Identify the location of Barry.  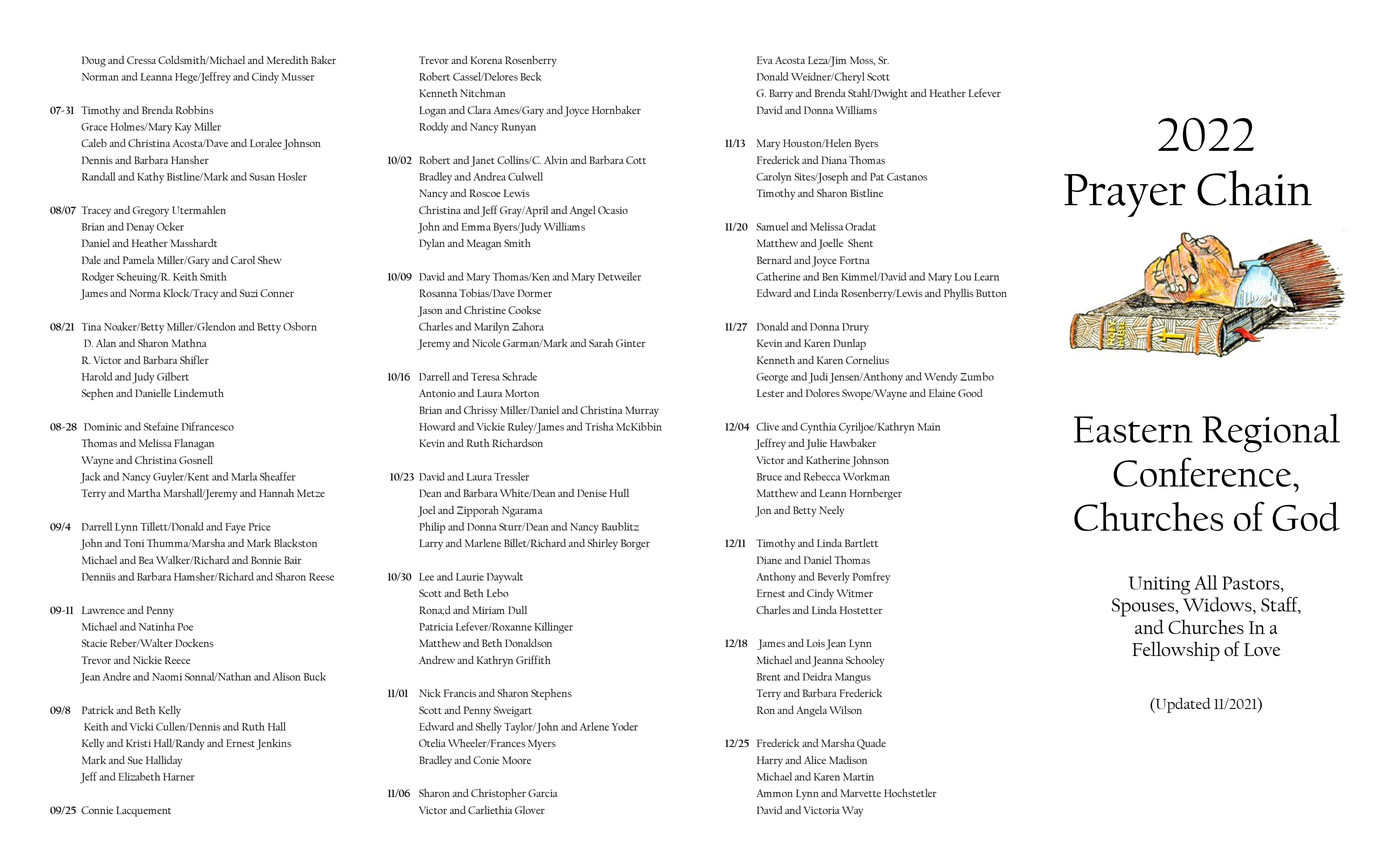
(781, 94).
